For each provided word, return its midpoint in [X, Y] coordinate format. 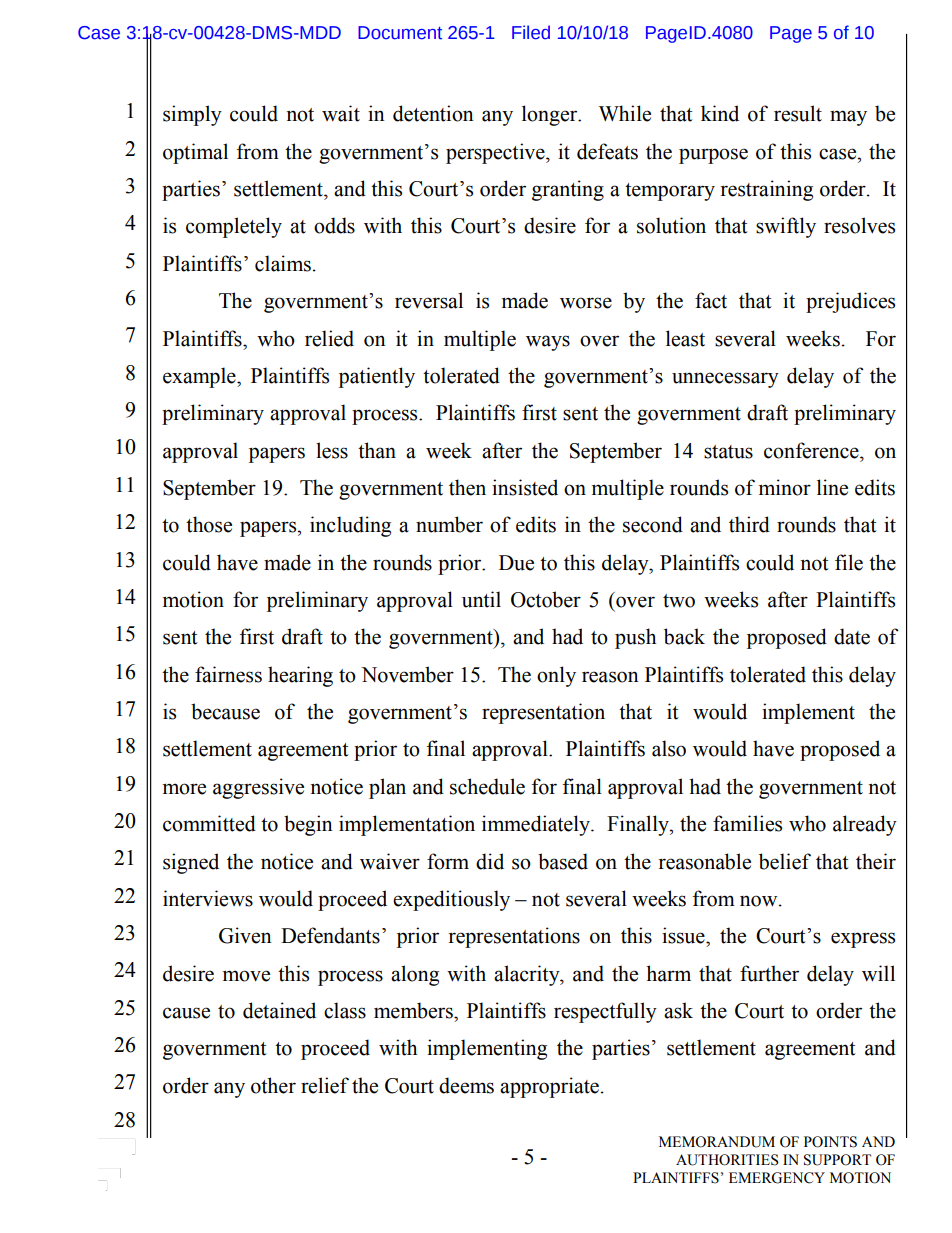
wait [341, 113]
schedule [487, 786]
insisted [525, 487]
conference [812, 450]
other [273, 1085]
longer [551, 115]
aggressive [258, 788]
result [798, 113]
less [332, 450]
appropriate [549, 1087]
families [747, 823]
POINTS [830, 1142]
